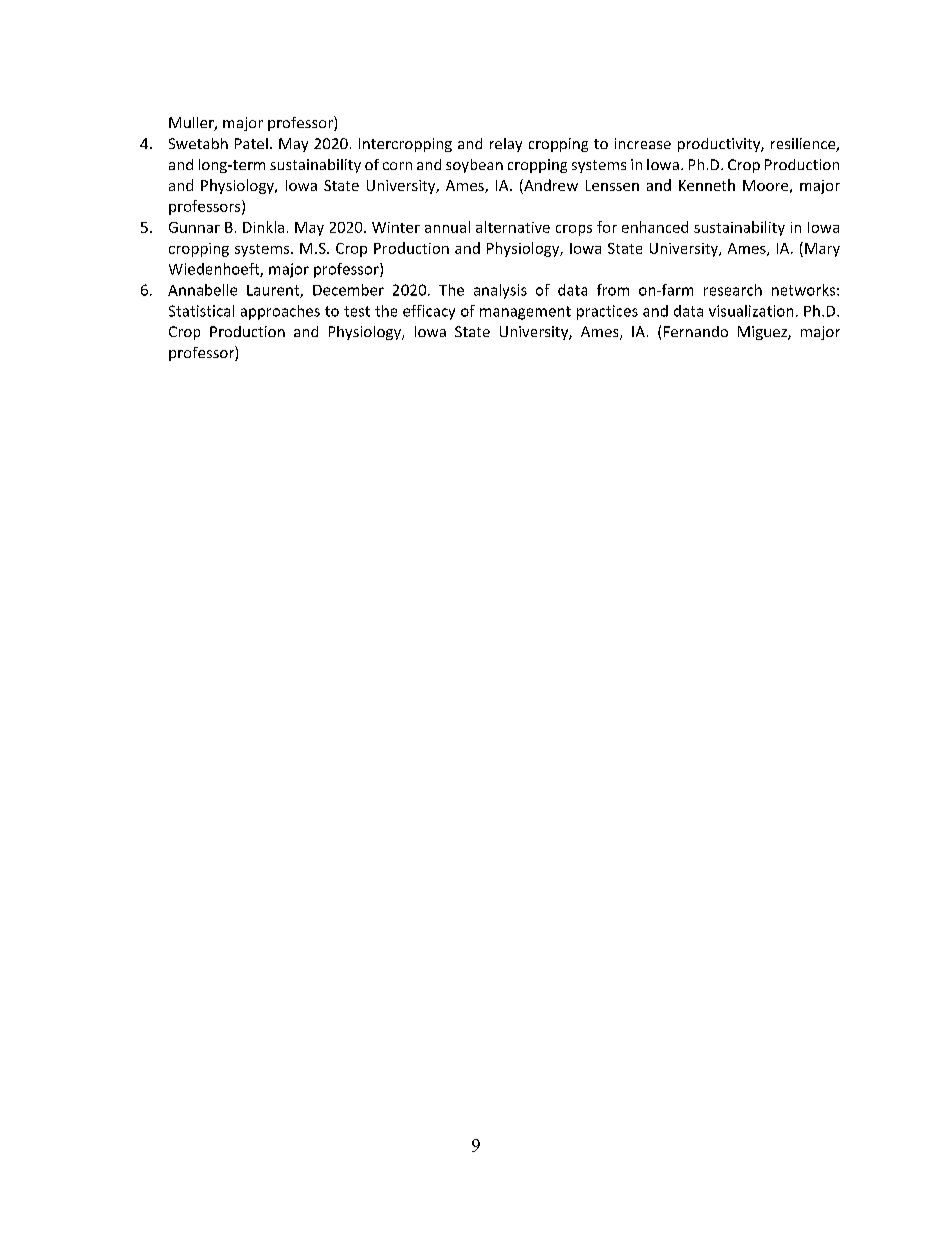  I want to click on Fernando, so click(696, 331).
